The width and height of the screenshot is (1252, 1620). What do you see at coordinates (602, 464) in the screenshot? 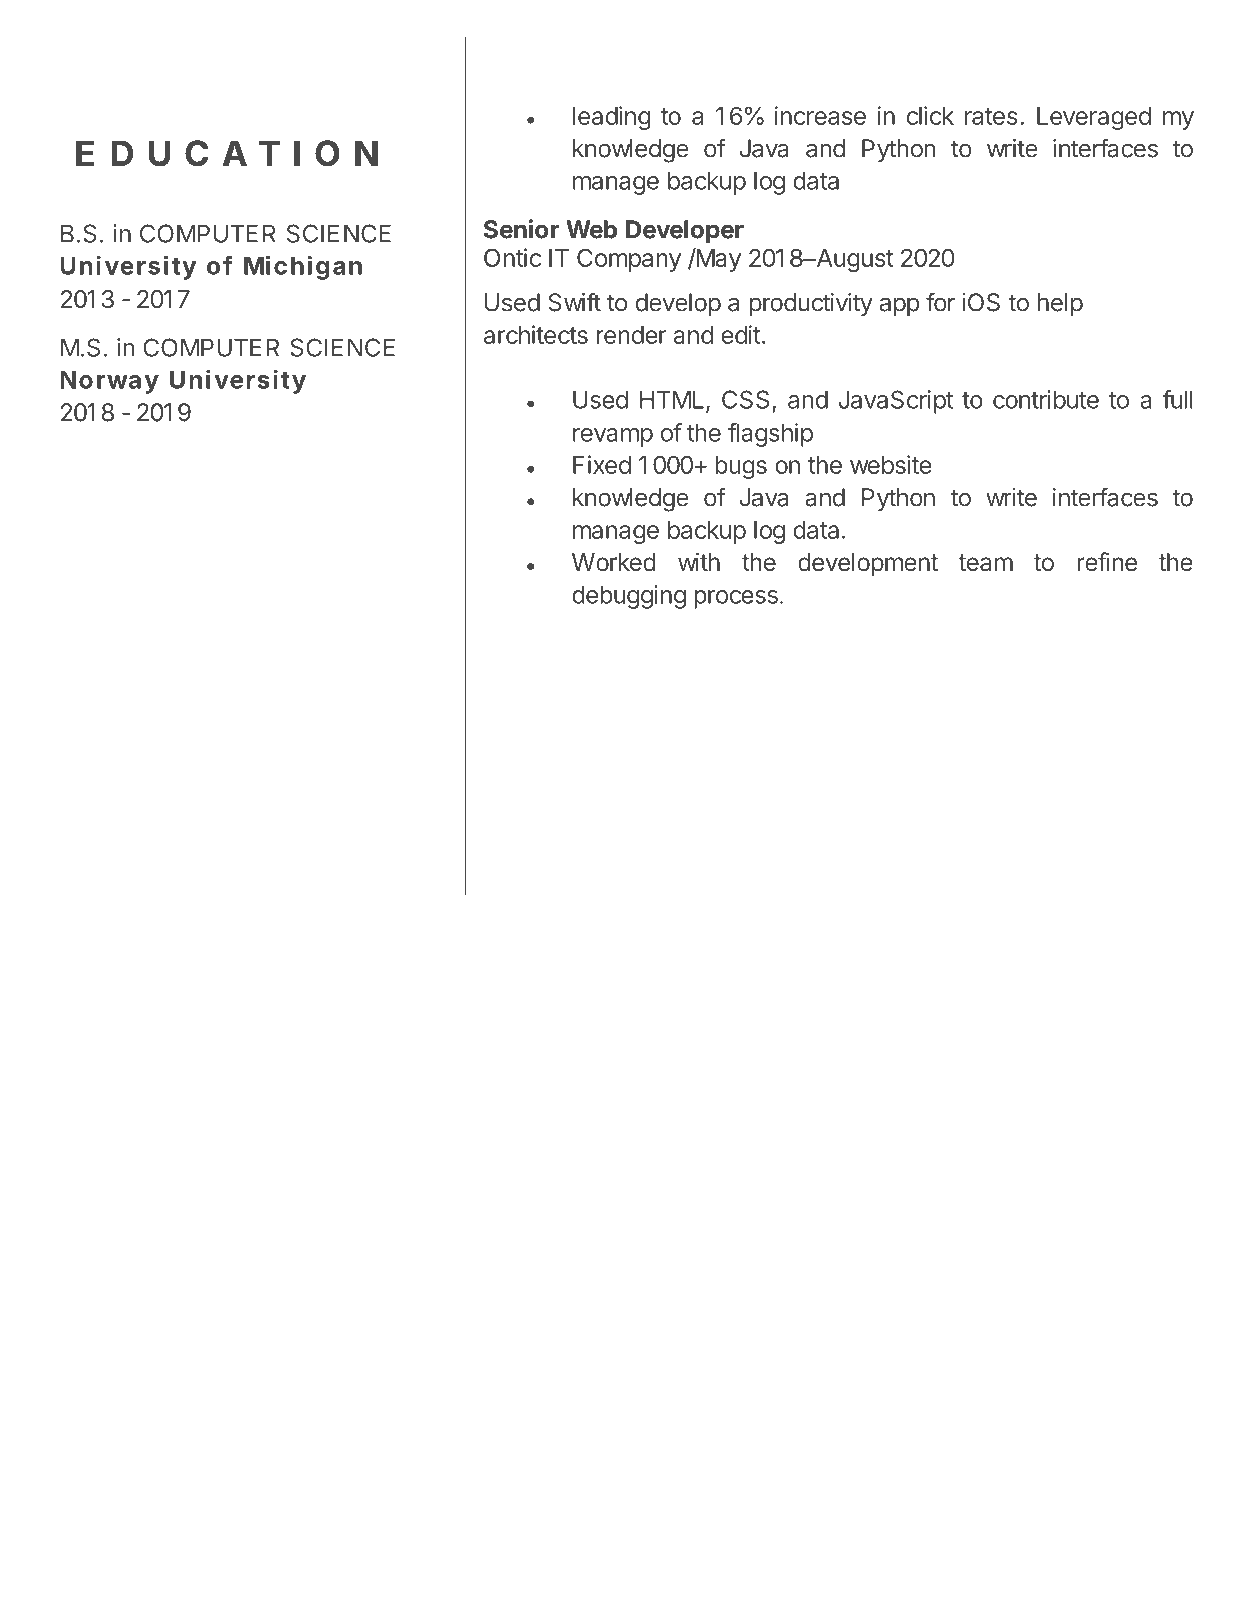
I see `Fixed` at bounding box center [602, 464].
